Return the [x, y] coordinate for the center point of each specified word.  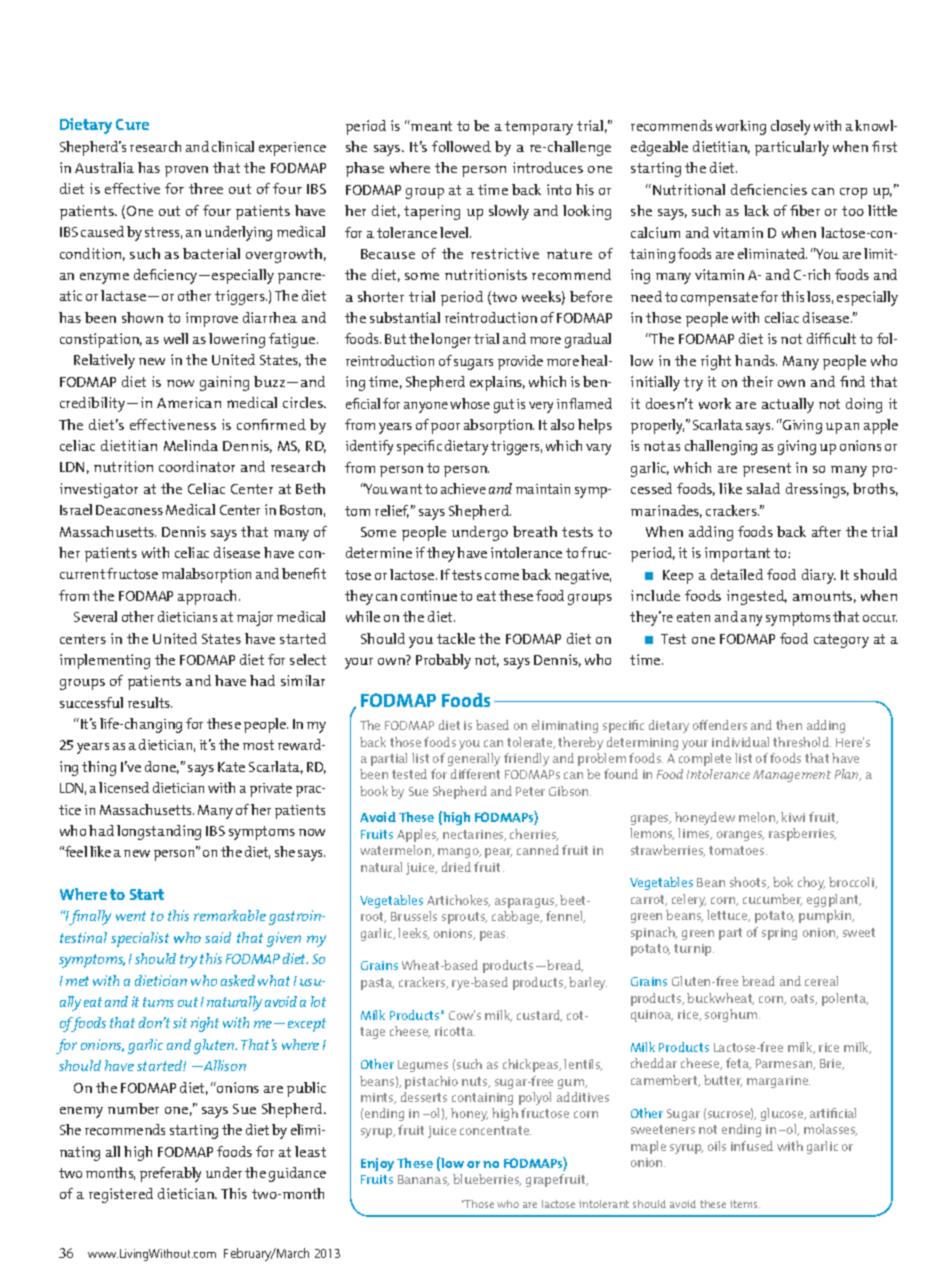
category [841, 641]
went [131, 916]
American [189, 402]
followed [461, 146]
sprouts [464, 918]
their [757, 381]
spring [779, 934]
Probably [443, 661]
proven [186, 171]
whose [470, 403]
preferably [170, 1174]
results [150, 702]
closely [790, 127]
